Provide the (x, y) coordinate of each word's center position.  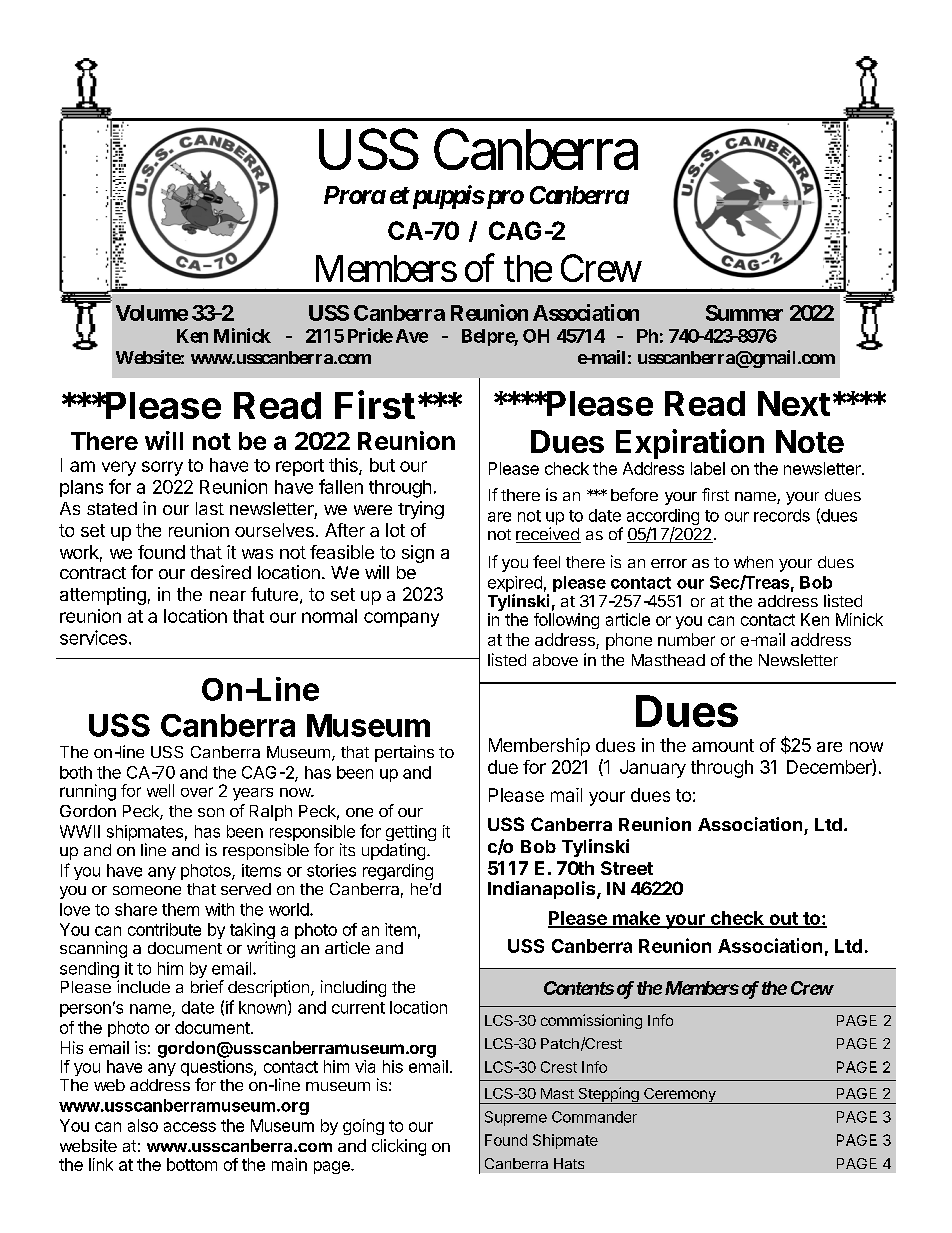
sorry (162, 468)
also (143, 1125)
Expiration (690, 444)
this (344, 466)
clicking (399, 1147)
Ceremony (680, 1096)
